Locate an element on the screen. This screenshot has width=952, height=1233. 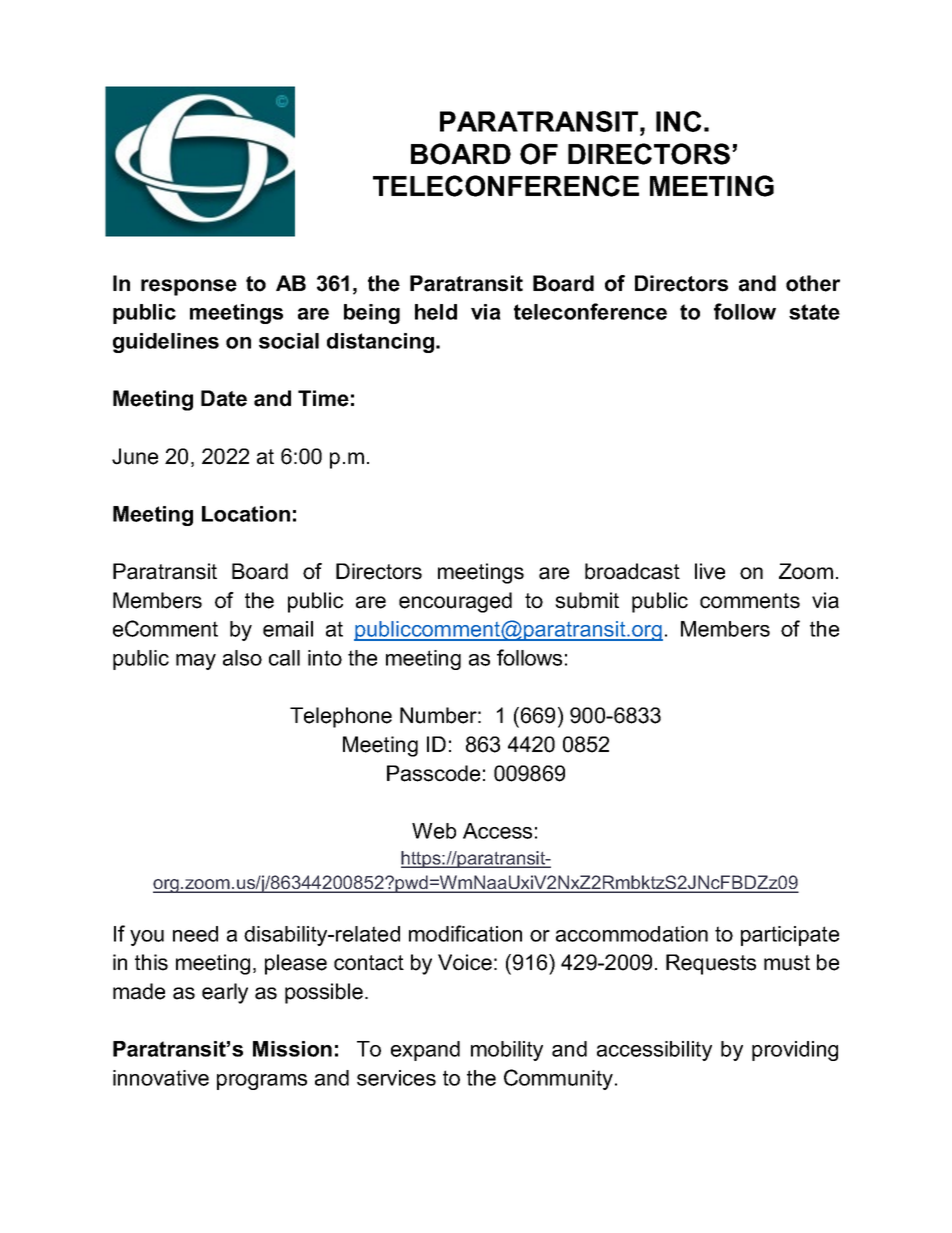
held is located at coordinates (436, 312).
